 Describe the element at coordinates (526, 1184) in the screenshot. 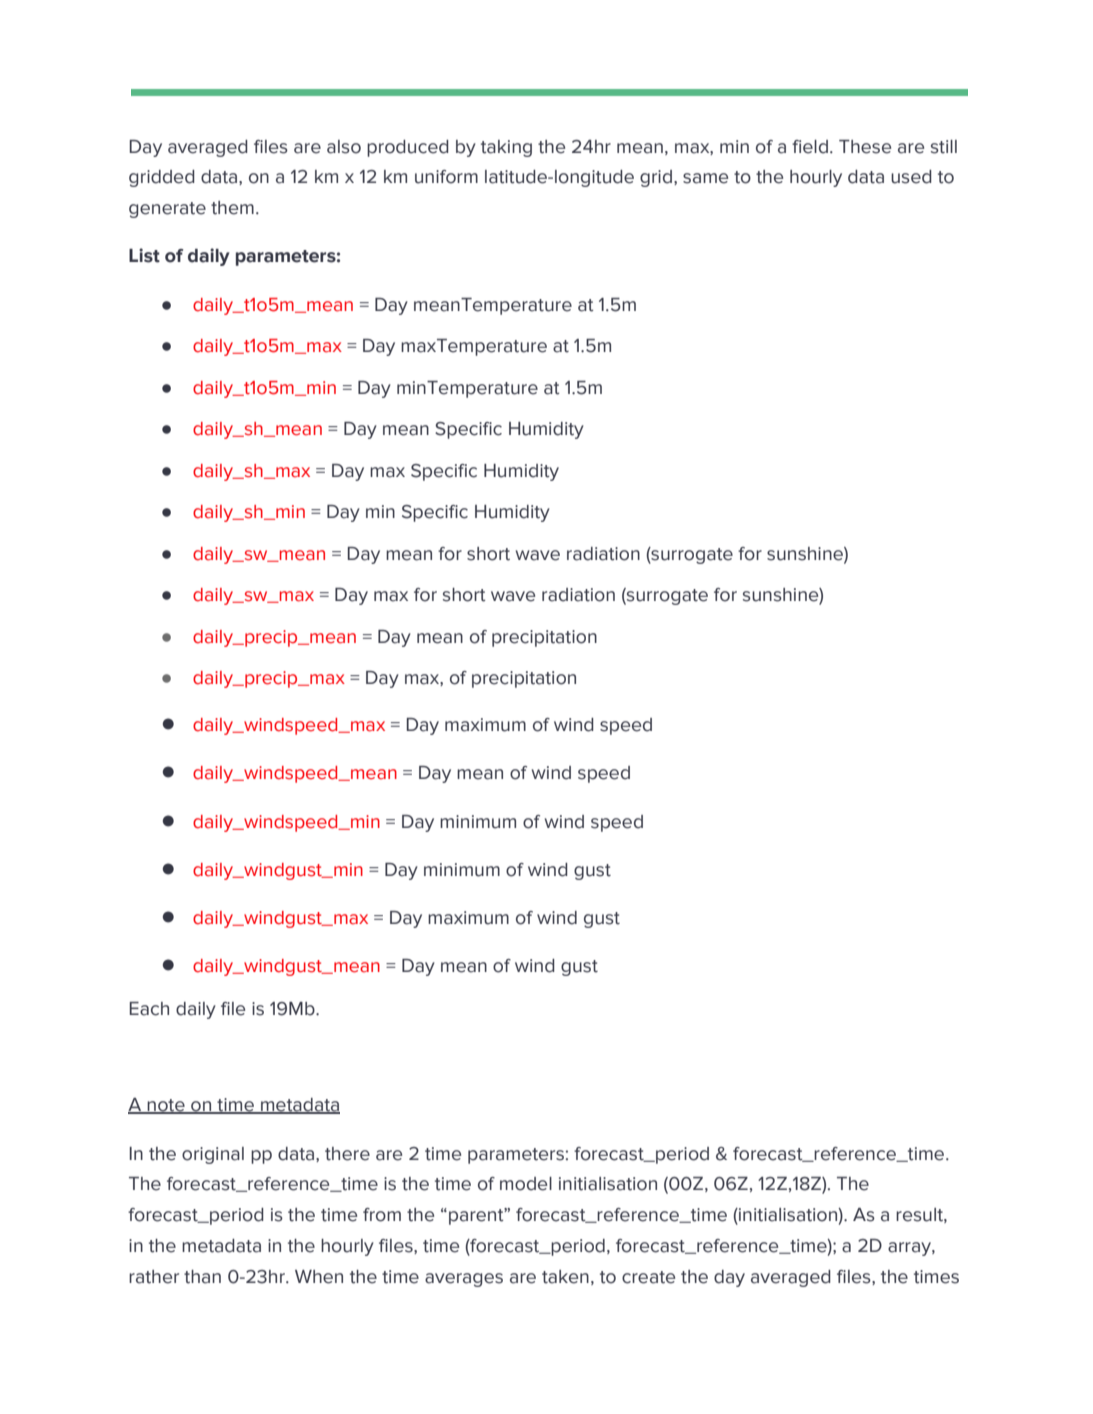

I see `model` at that location.
